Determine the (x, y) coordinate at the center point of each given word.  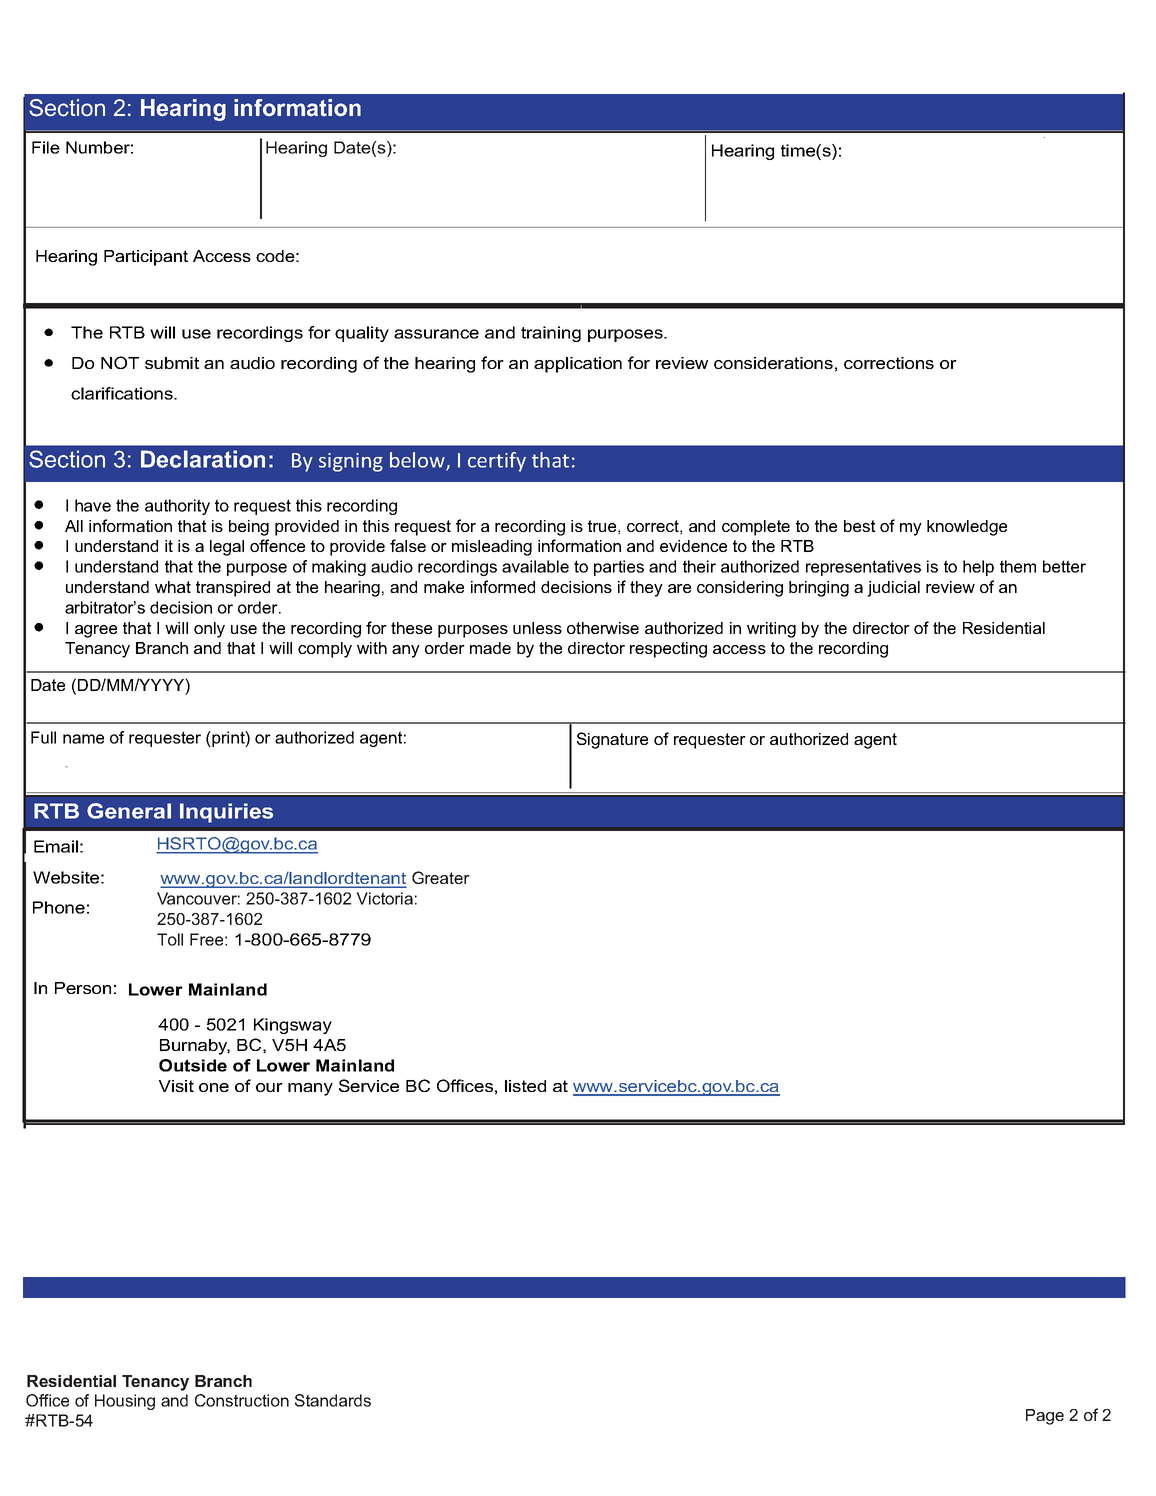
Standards (333, 1400)
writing (771, 630)
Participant (146, 258)
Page (1045, 1417)
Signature (612, 740)
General (129, 811)
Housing (125, 1402)
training (551, 334)
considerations (773, 363)
